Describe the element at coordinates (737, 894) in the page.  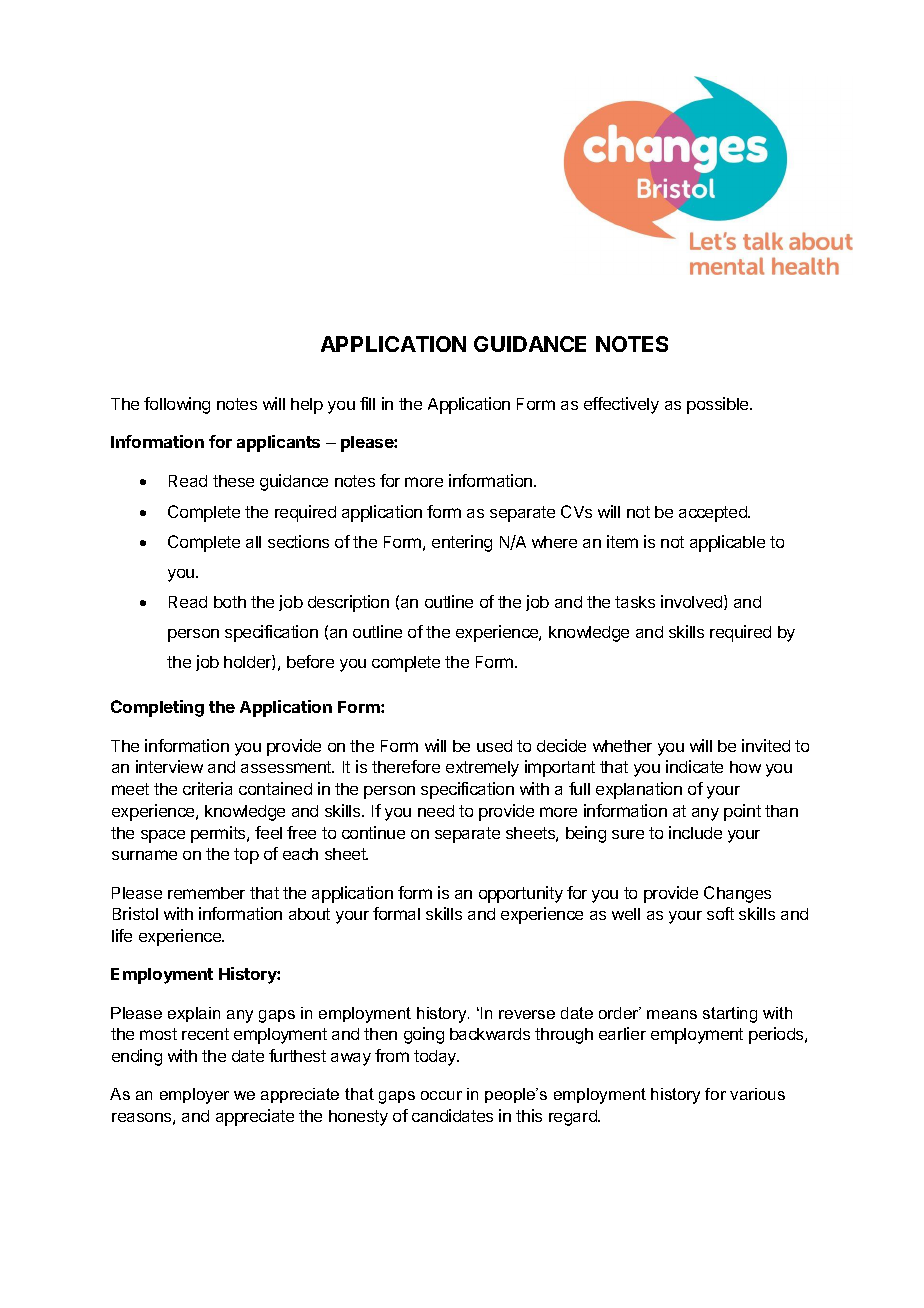
I see `Changes` at that location.
